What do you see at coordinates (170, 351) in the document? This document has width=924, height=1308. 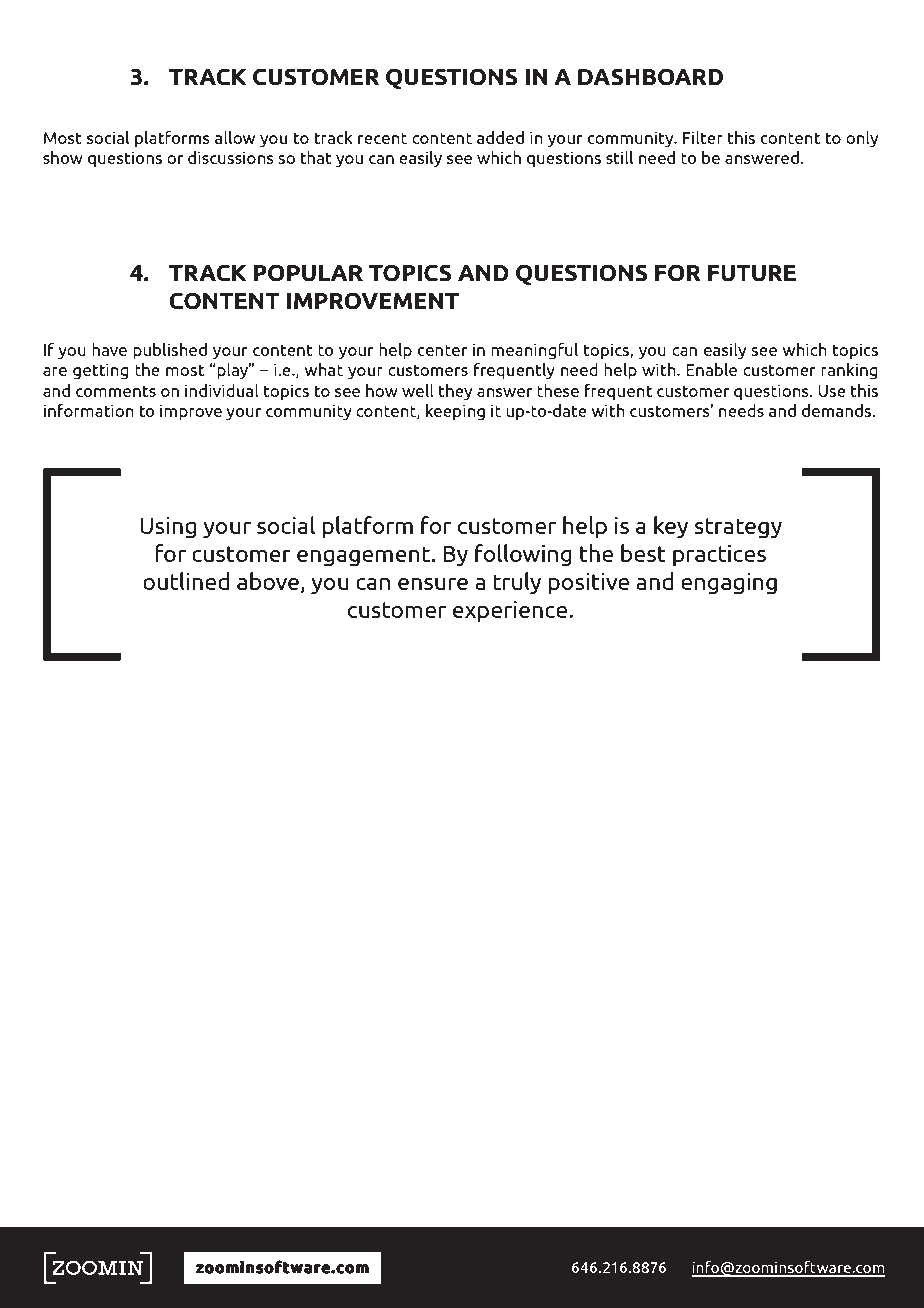 I see `published` at bounding box center [170, 351].
